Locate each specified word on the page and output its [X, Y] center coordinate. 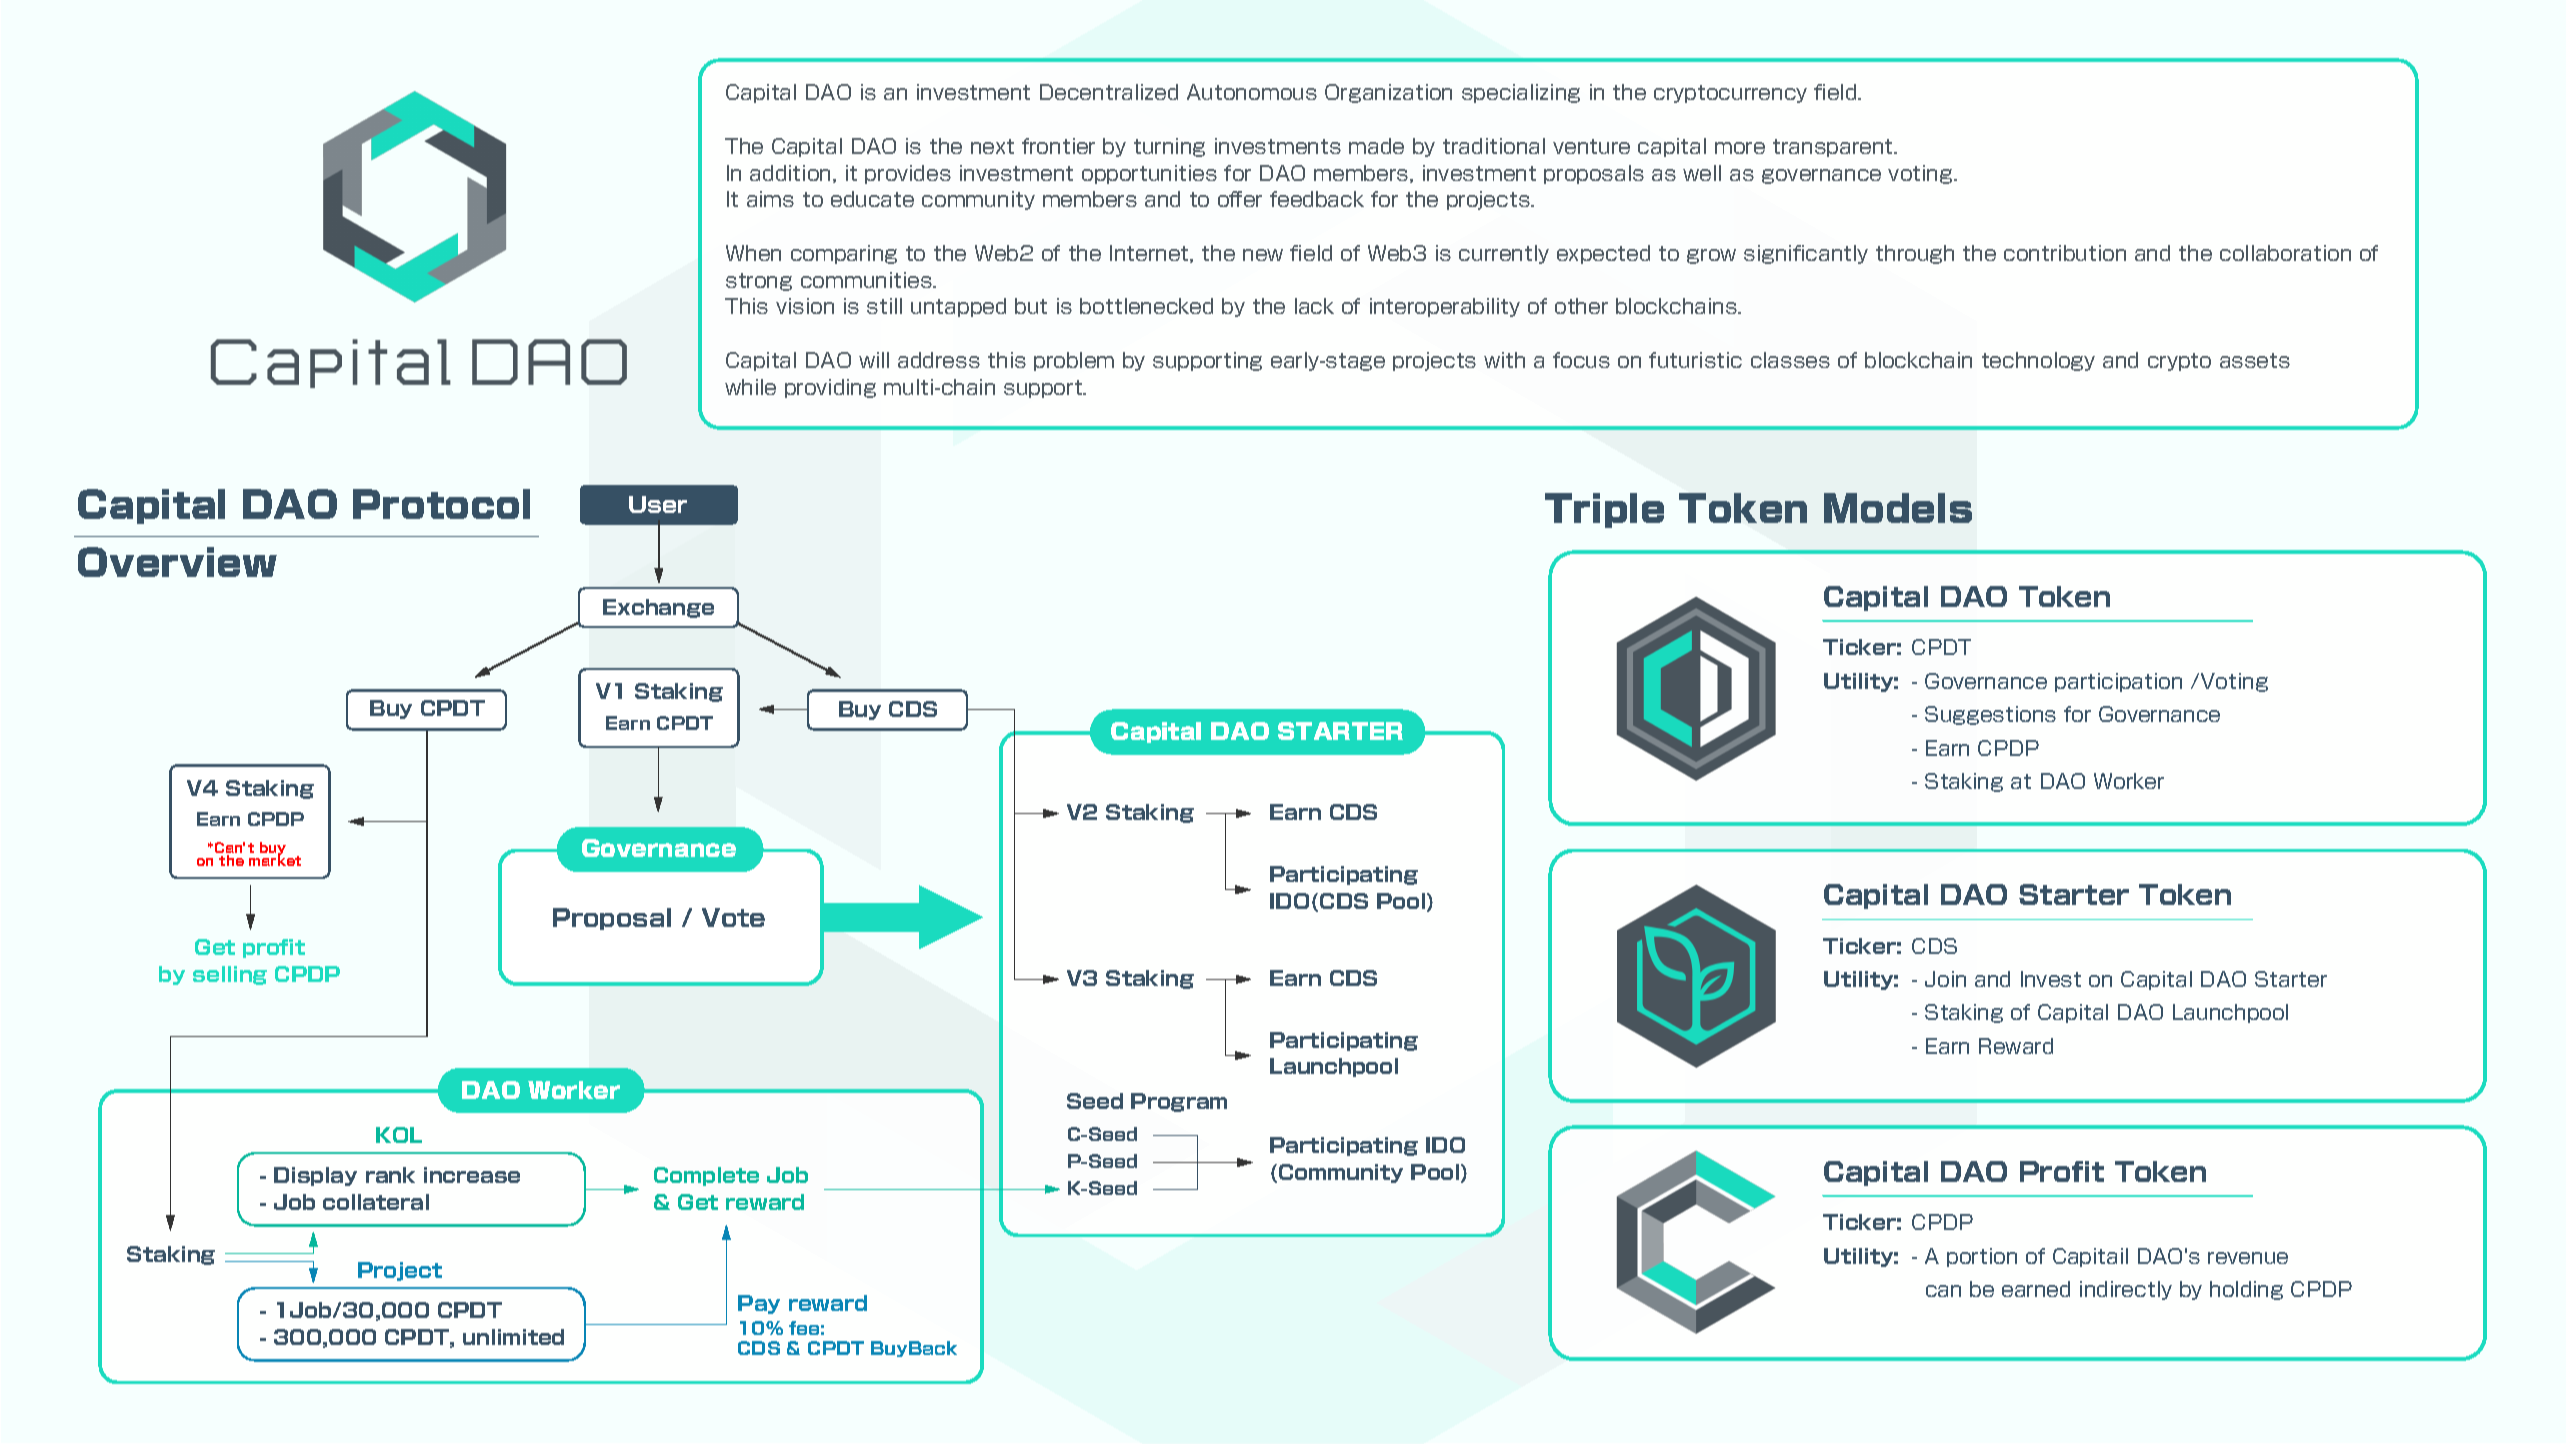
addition [790, 173]
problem [1074, 361]
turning [1169, 147]
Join [1945, 979]
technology [2038, 361]
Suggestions [1990, 715]
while [750, 387]
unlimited [513, 1337]
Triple [1604, 510]
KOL [399, 1135]
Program [1179, 1102]
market [275, 859]
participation [2118, 682]
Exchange [658, 608]
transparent [1834, 148]
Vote [733, 917]
